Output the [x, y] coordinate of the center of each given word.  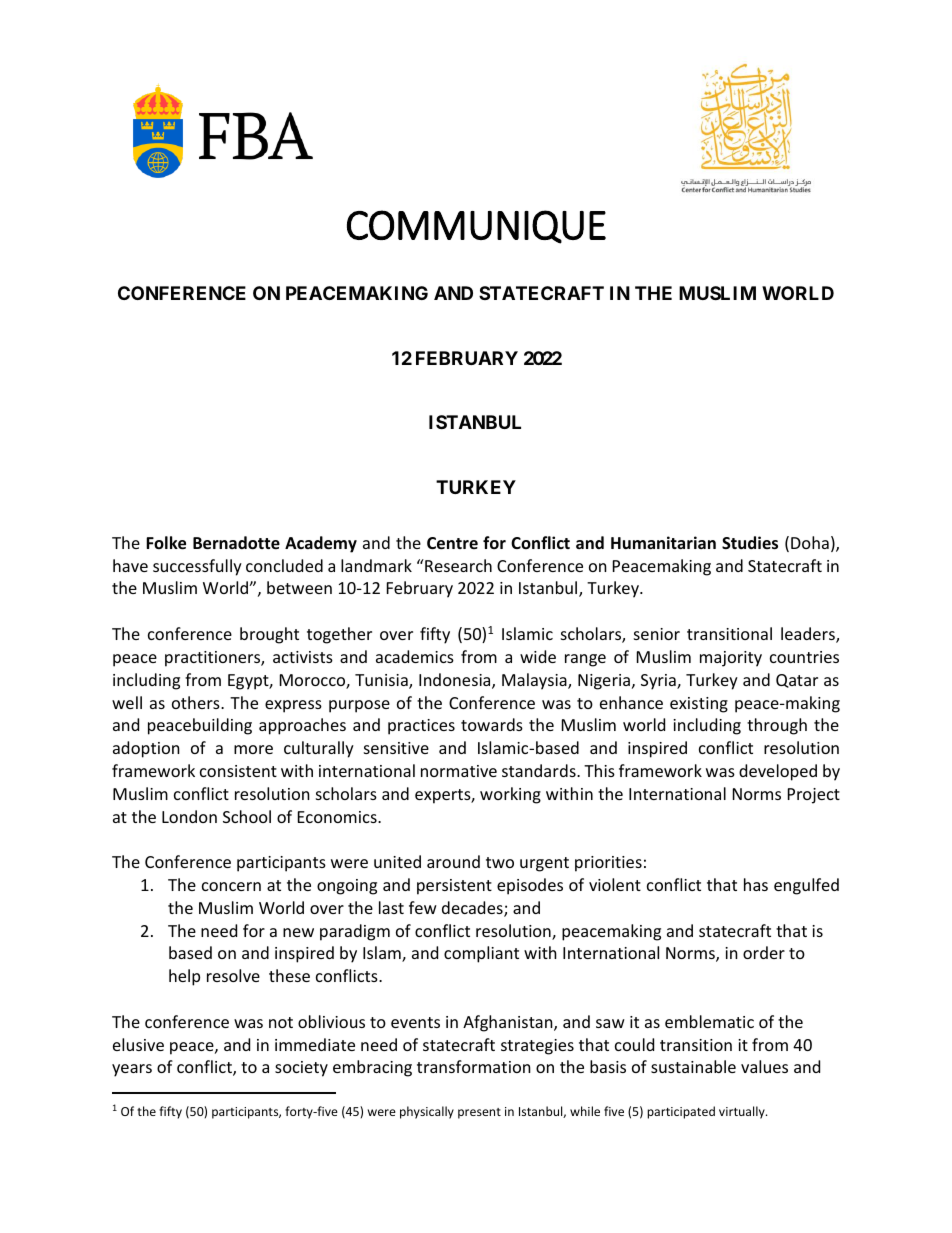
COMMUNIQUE [476, 227]
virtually [743, 1112]
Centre [452, 543]
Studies [750, 543]
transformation [474, 1066]
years [132, 1070]
